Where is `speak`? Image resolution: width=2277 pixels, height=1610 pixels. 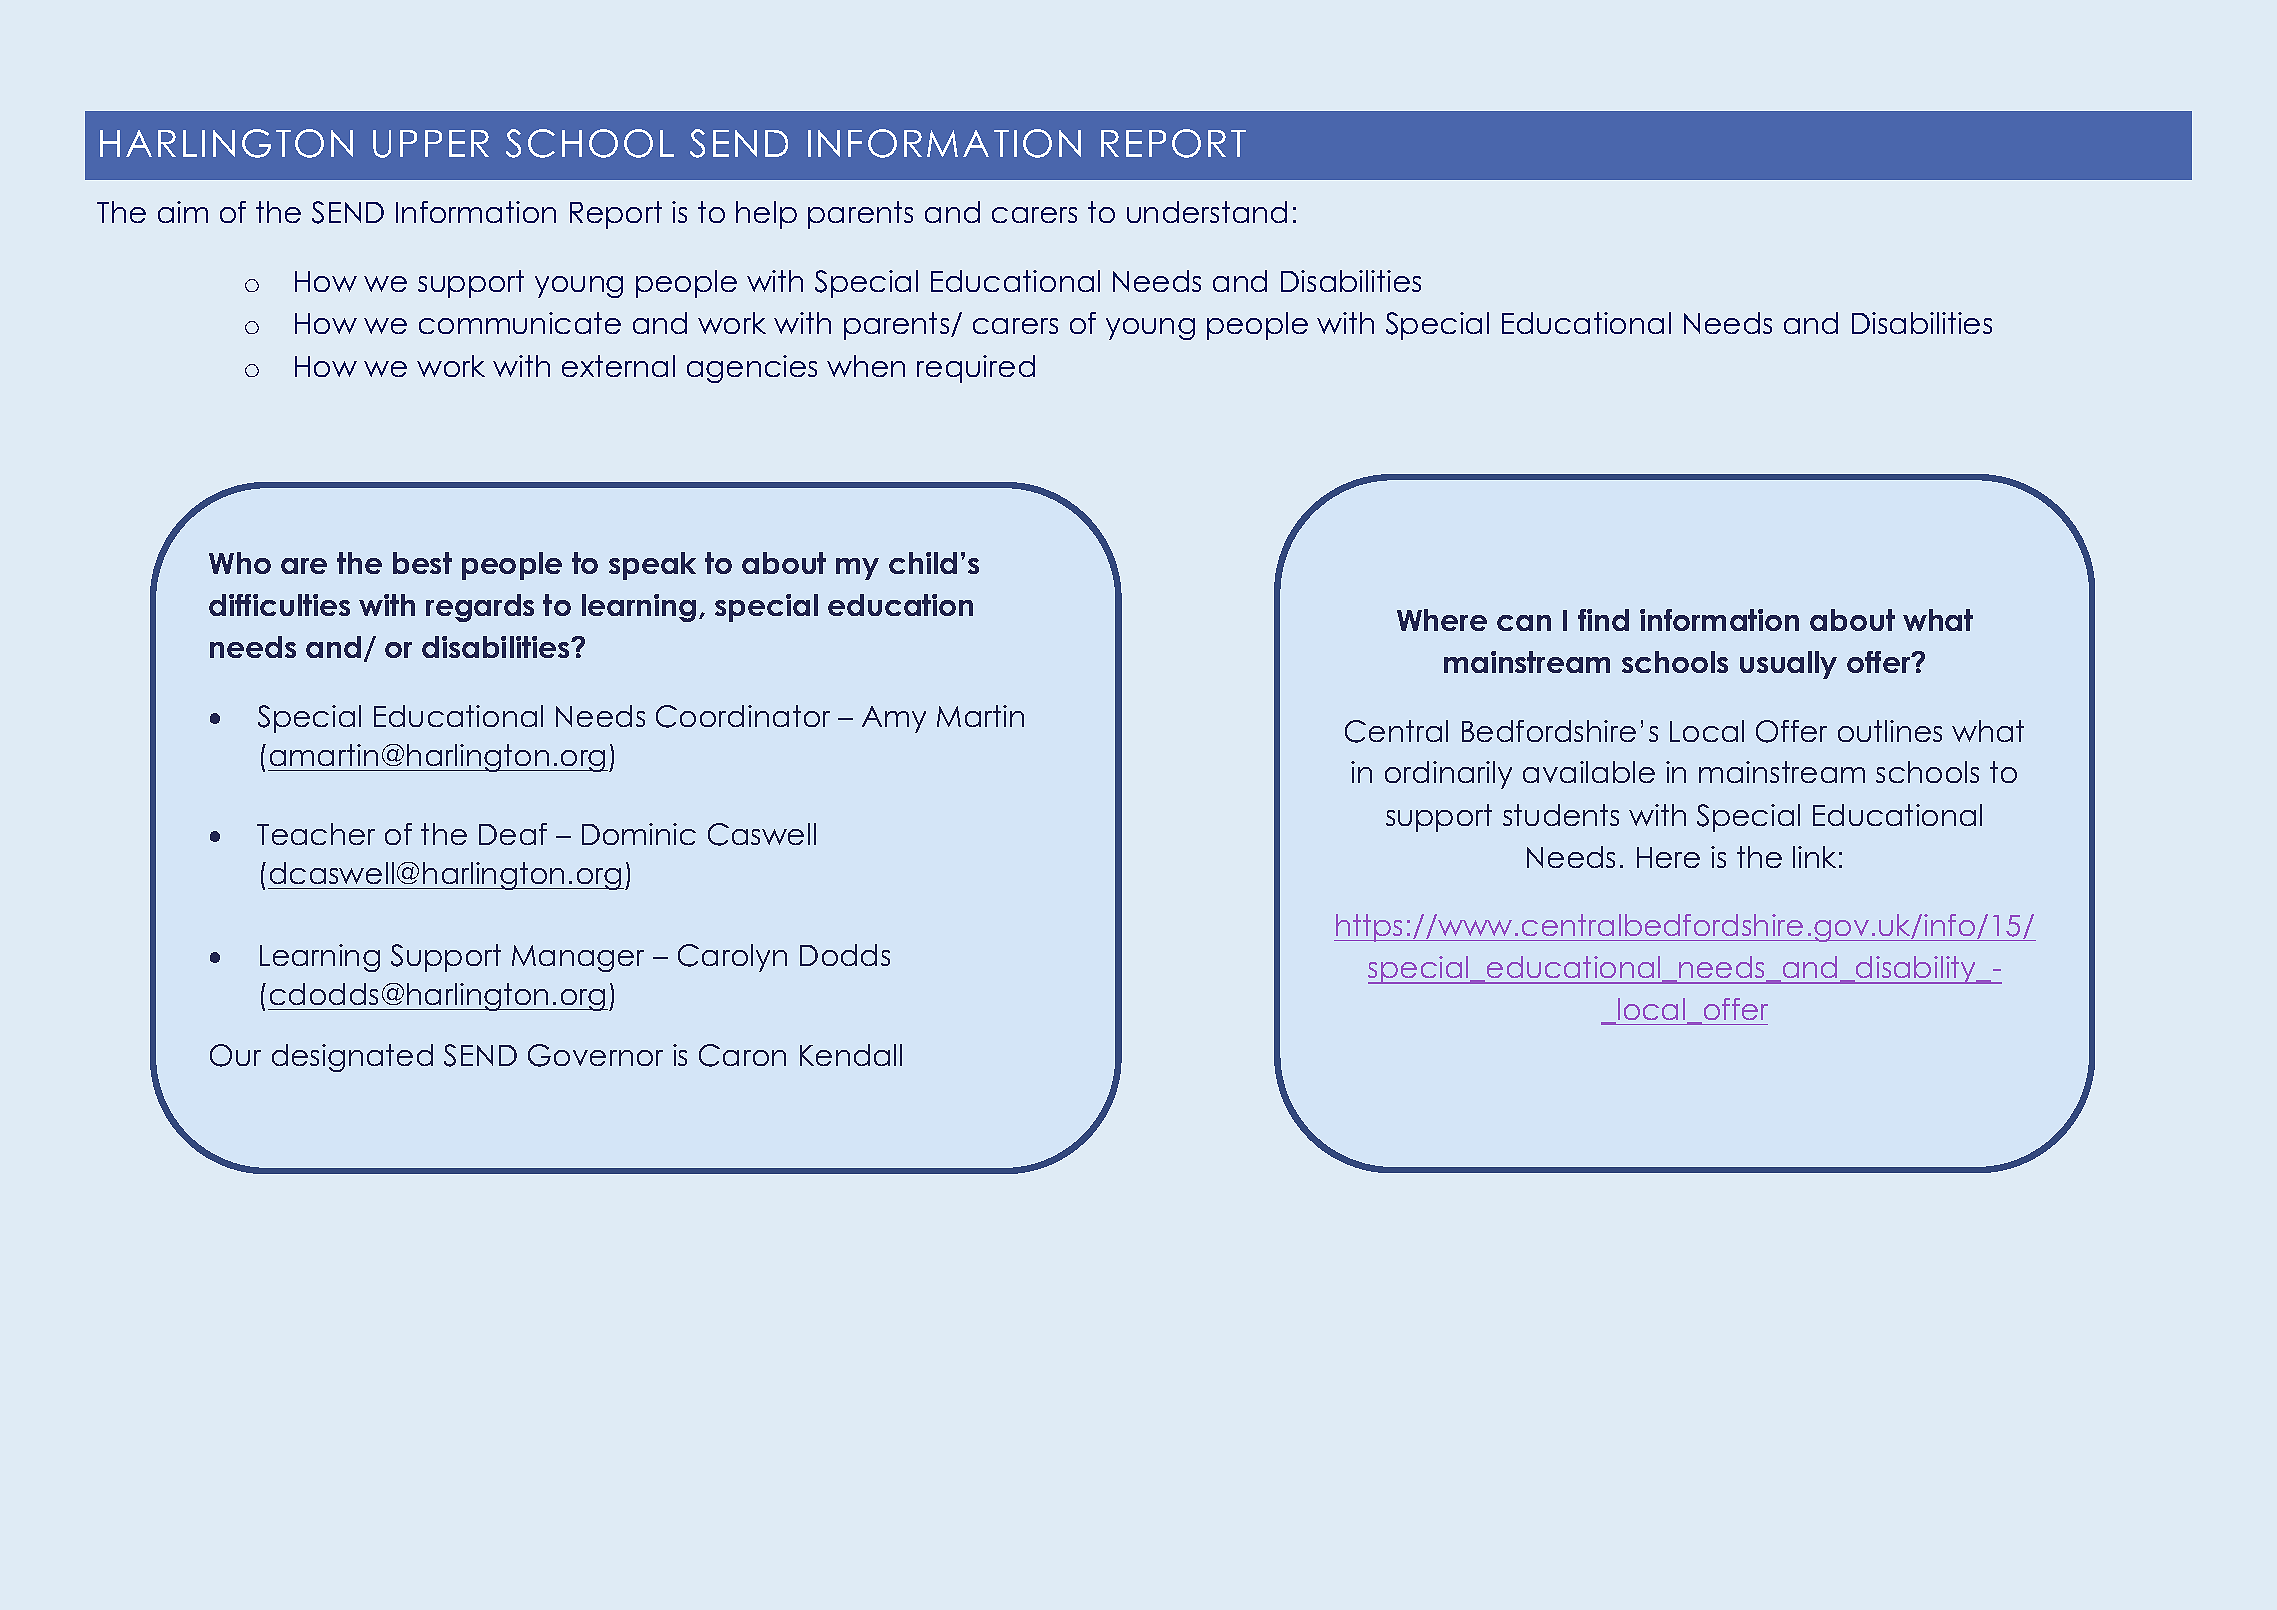
speak is located at coordinates (652, 566).
